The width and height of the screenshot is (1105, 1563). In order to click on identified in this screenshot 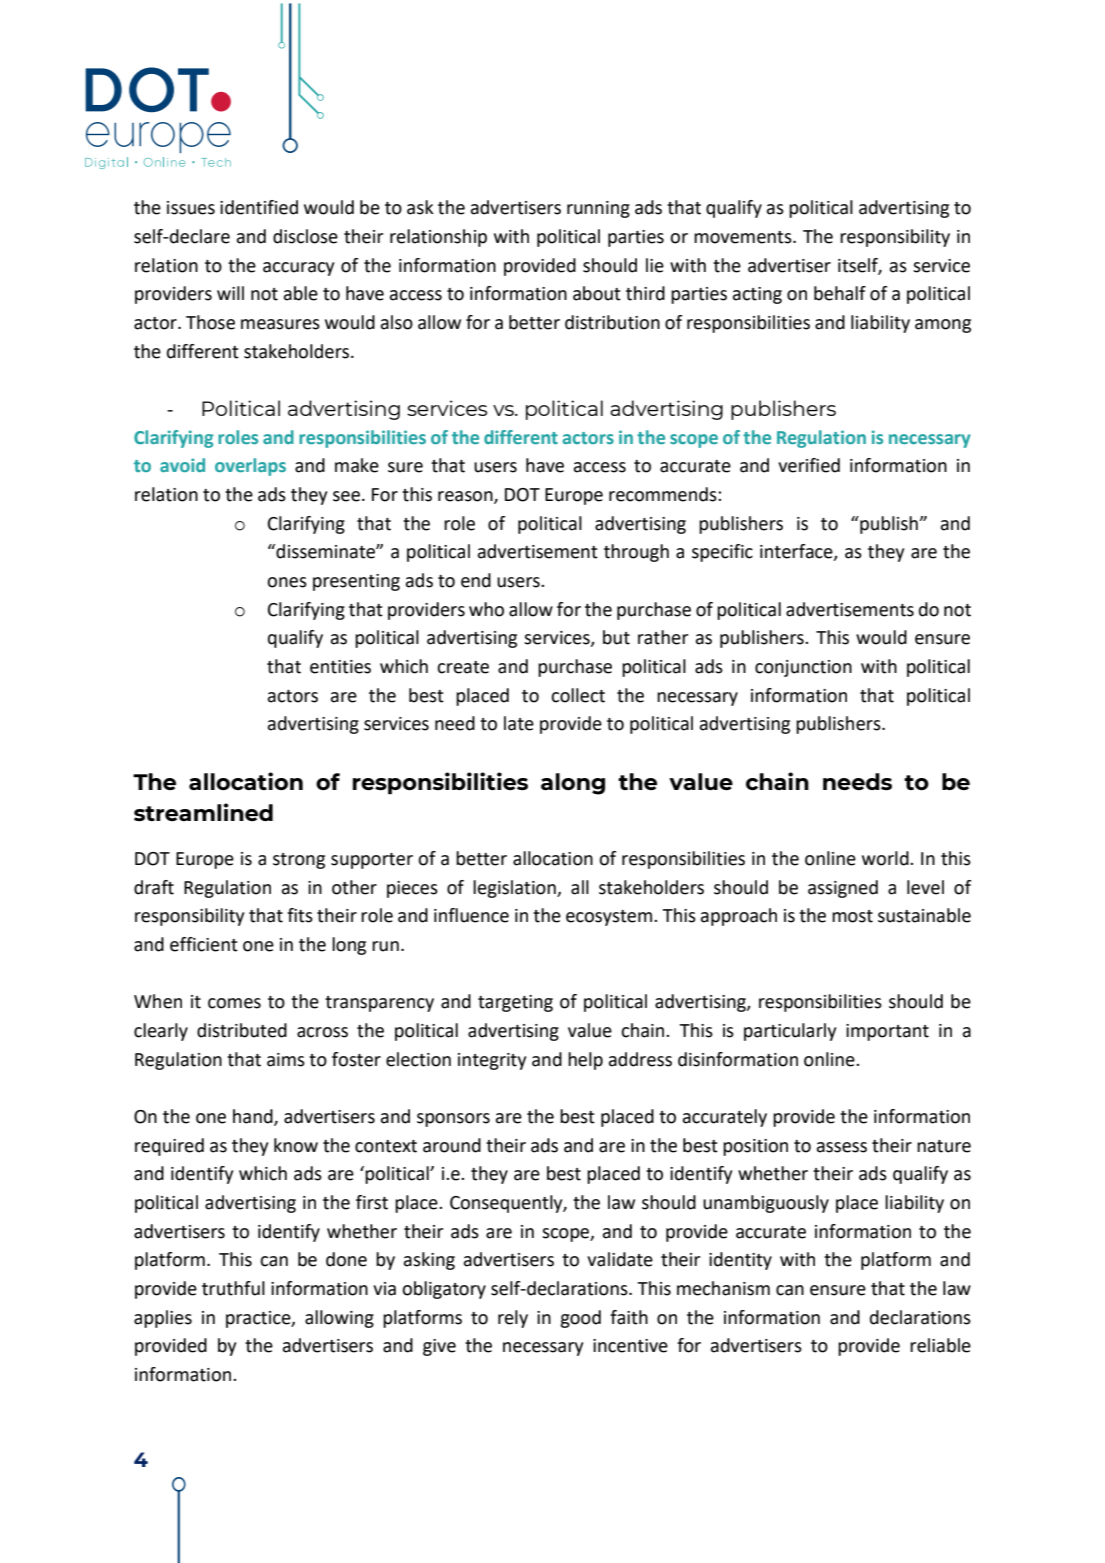, I will do `click(259, 207)`.
